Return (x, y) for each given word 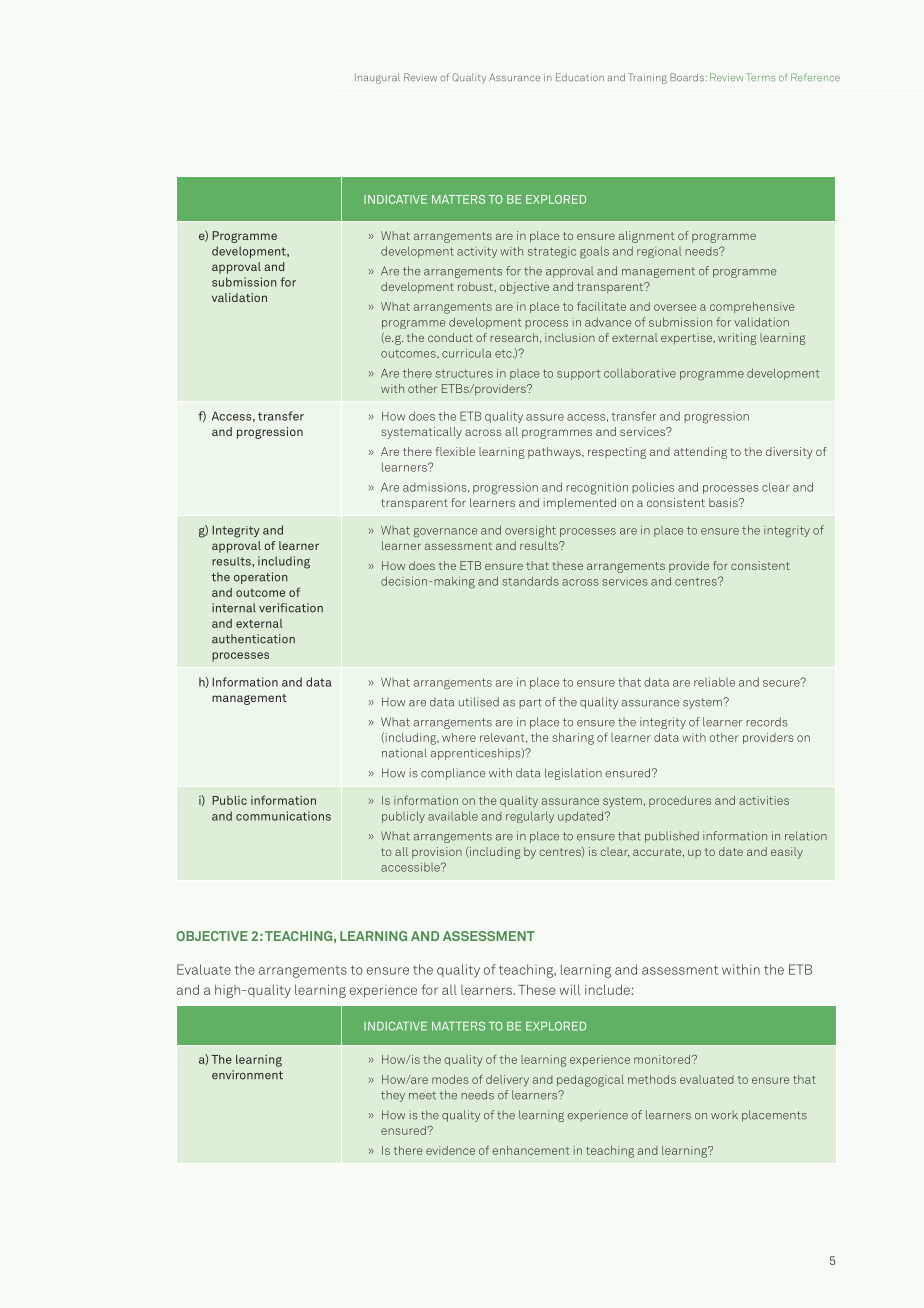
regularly (530, 817)
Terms (761, 77)
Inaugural (377, 79)
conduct (450, 337)
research (514, 337)
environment (247, 1075)
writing (737, 339)
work (724, 1115)
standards (530, 581)
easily (787, 853)
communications (283, 816)
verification (291, 608)
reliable (714, 682)
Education (580, 77)
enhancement (530, 1150)
